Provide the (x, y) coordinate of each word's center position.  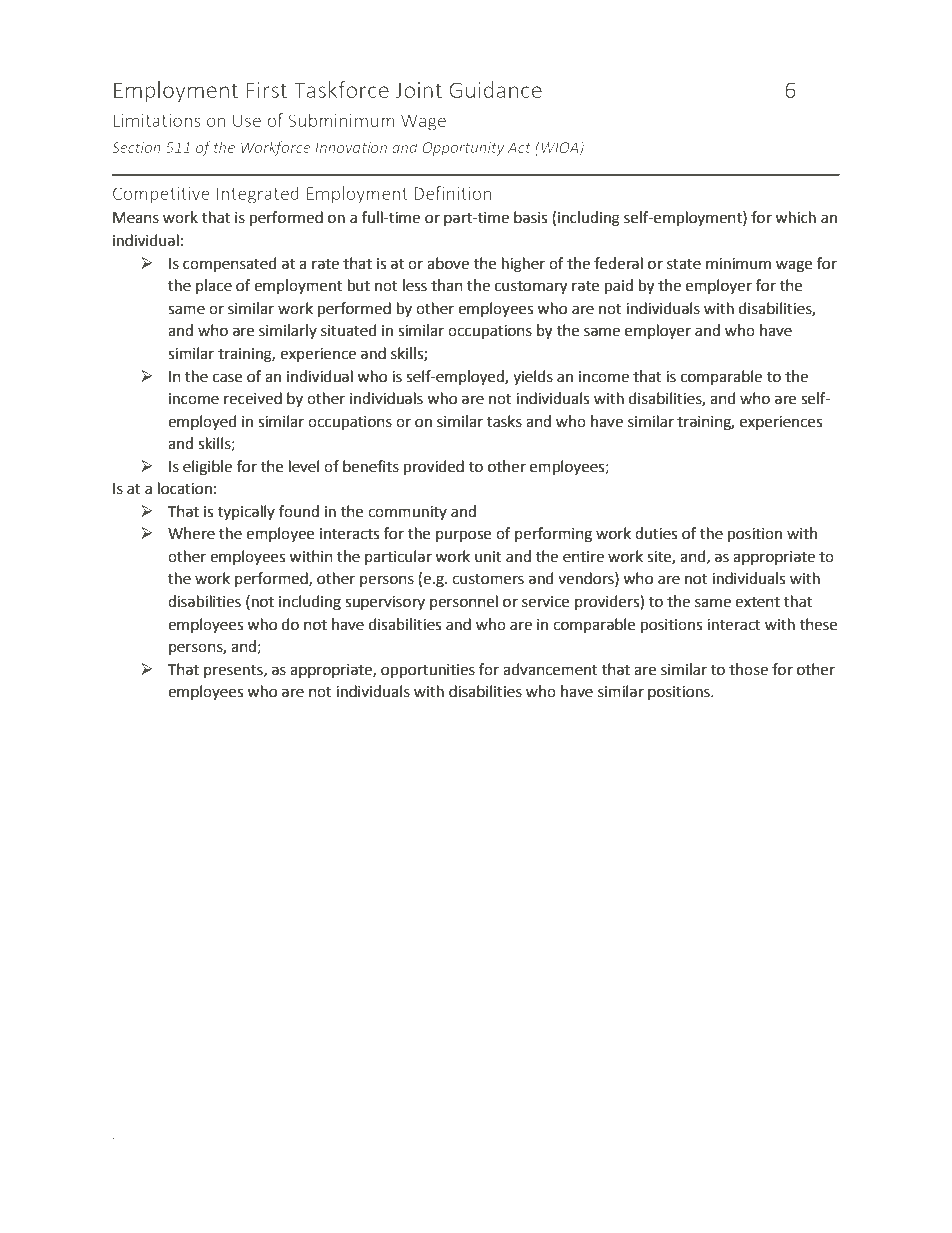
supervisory (385, 603)
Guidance (495, 89)
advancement (550, 669)
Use (247, 120)
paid (619, 287)
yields (533, 377)
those (748, 669)
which (795, 217)
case (227, 378)
